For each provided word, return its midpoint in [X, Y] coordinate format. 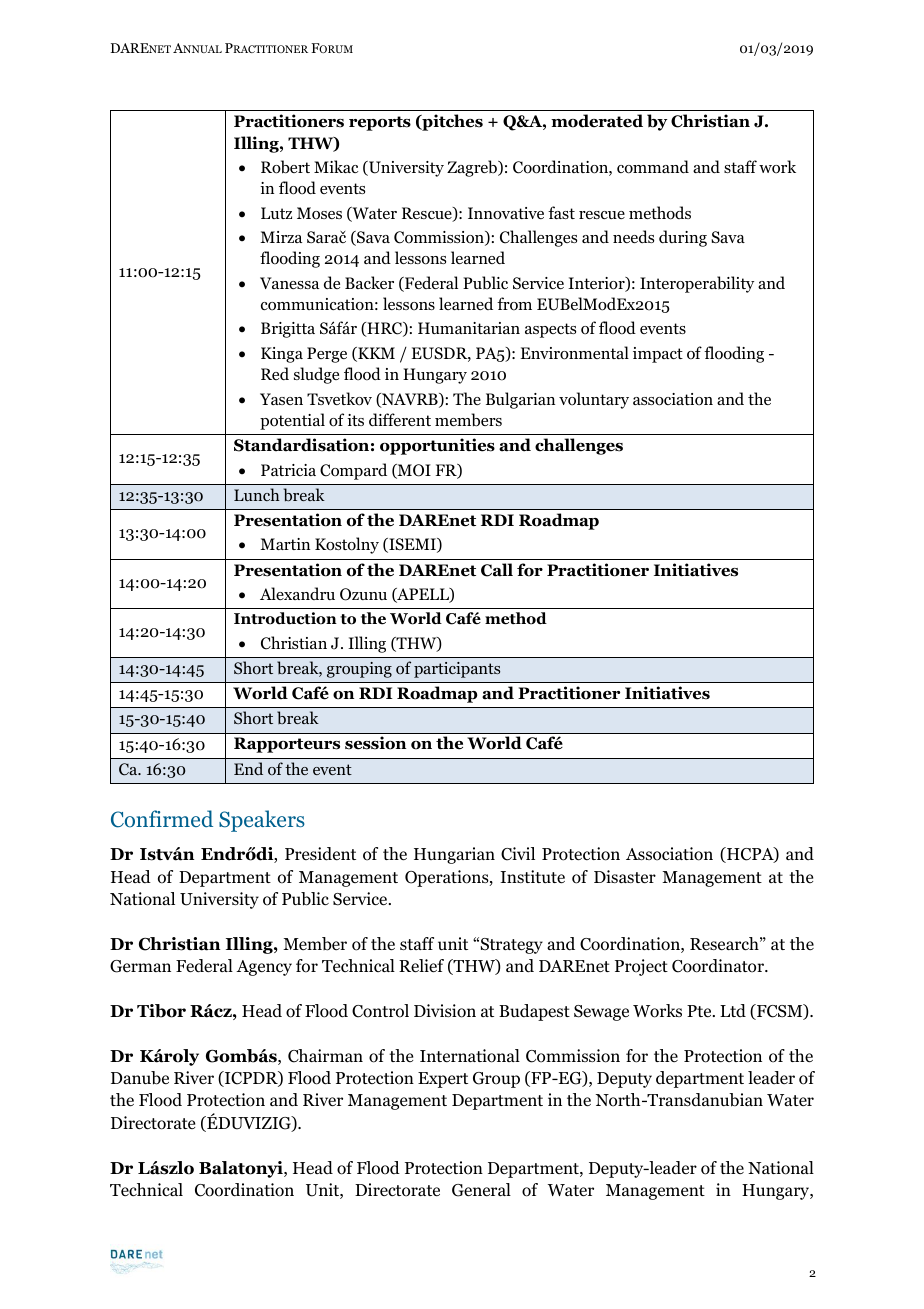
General [481, 1190]
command [653, 167]
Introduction [285, 618]
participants [457, 670]
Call [497, 570]
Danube [140, 1078]
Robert [285, 167]
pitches [451, 122]
